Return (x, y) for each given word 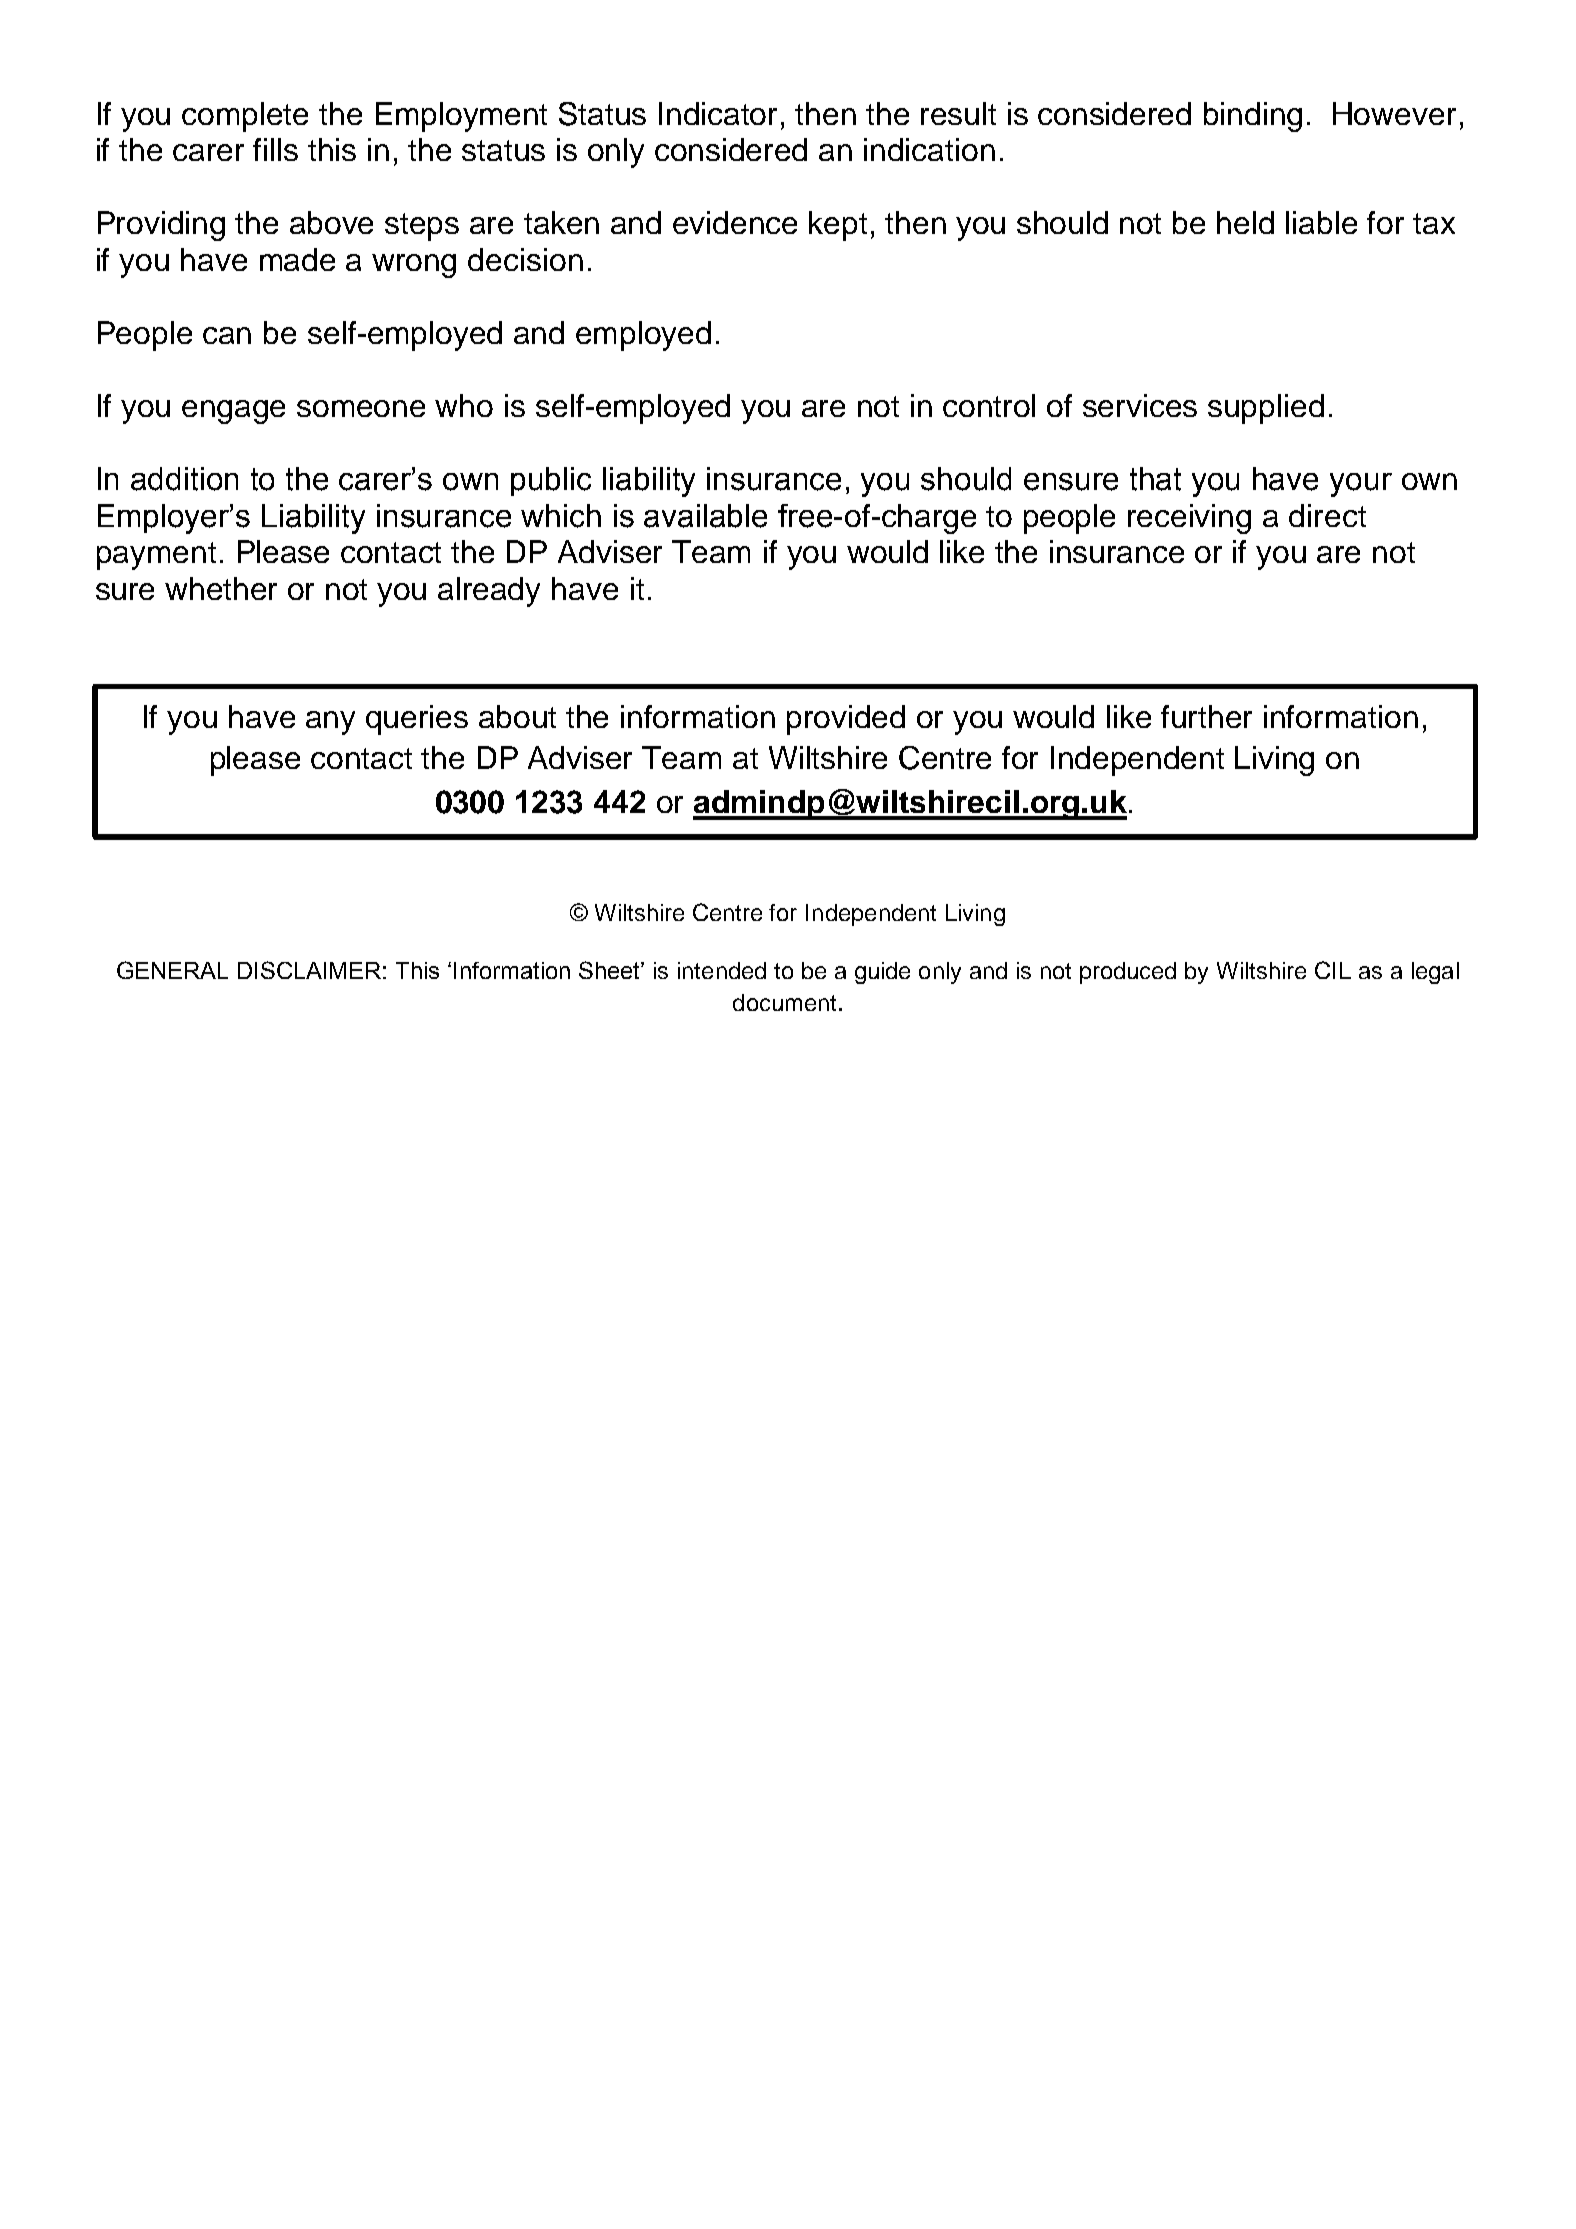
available (705, 516)
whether (221, 588)
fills (275, 149)
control (989, 405)
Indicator (718, 113)
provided (846, 720)
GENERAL (172, 970)
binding (1253, 117)
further (1206, 716)
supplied (1266, 409)
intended (722, 970)
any (330, 723)
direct (1327, 515)
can (227, 335)
